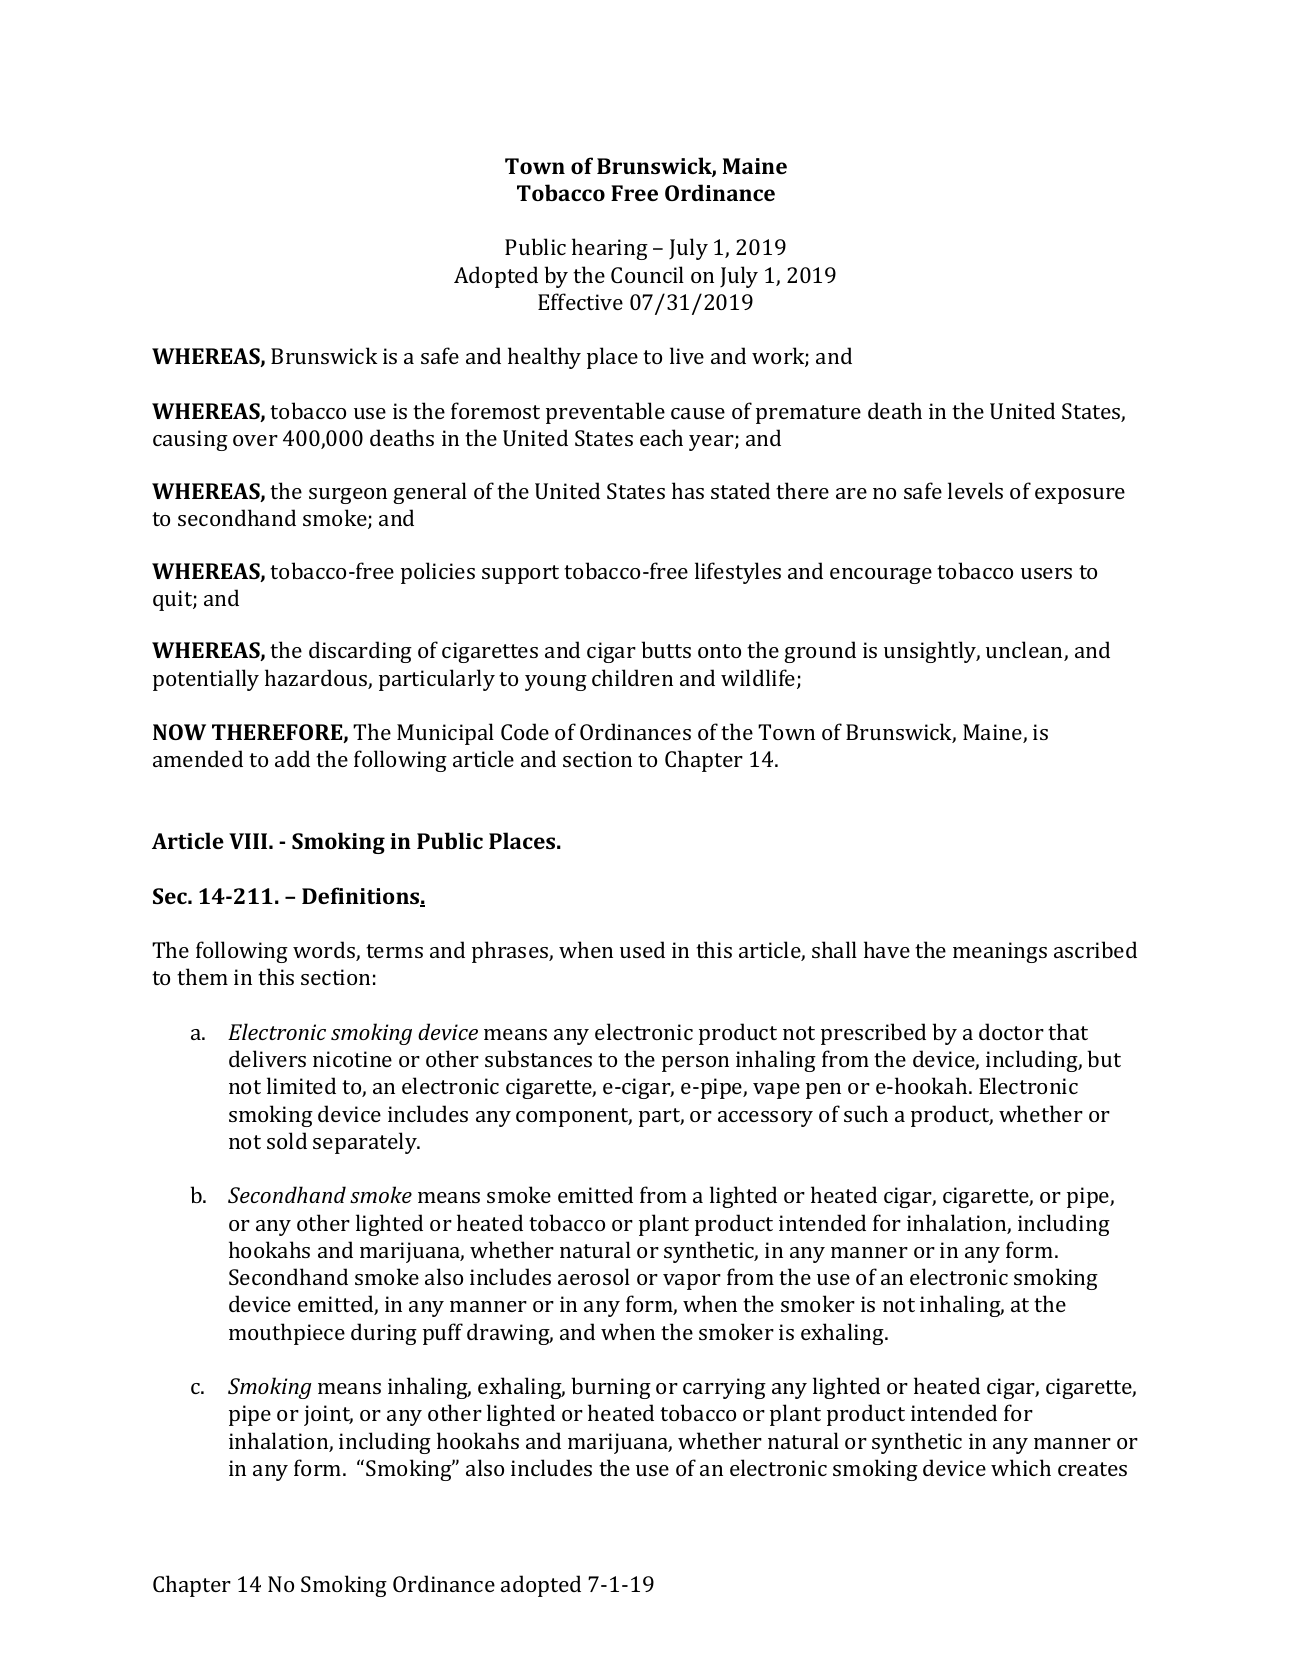 Image resolution: width=1292 pixels, height=1673 pixels. Describe the element at coordinates (255, 440) in the document. I see `over` at that location.
